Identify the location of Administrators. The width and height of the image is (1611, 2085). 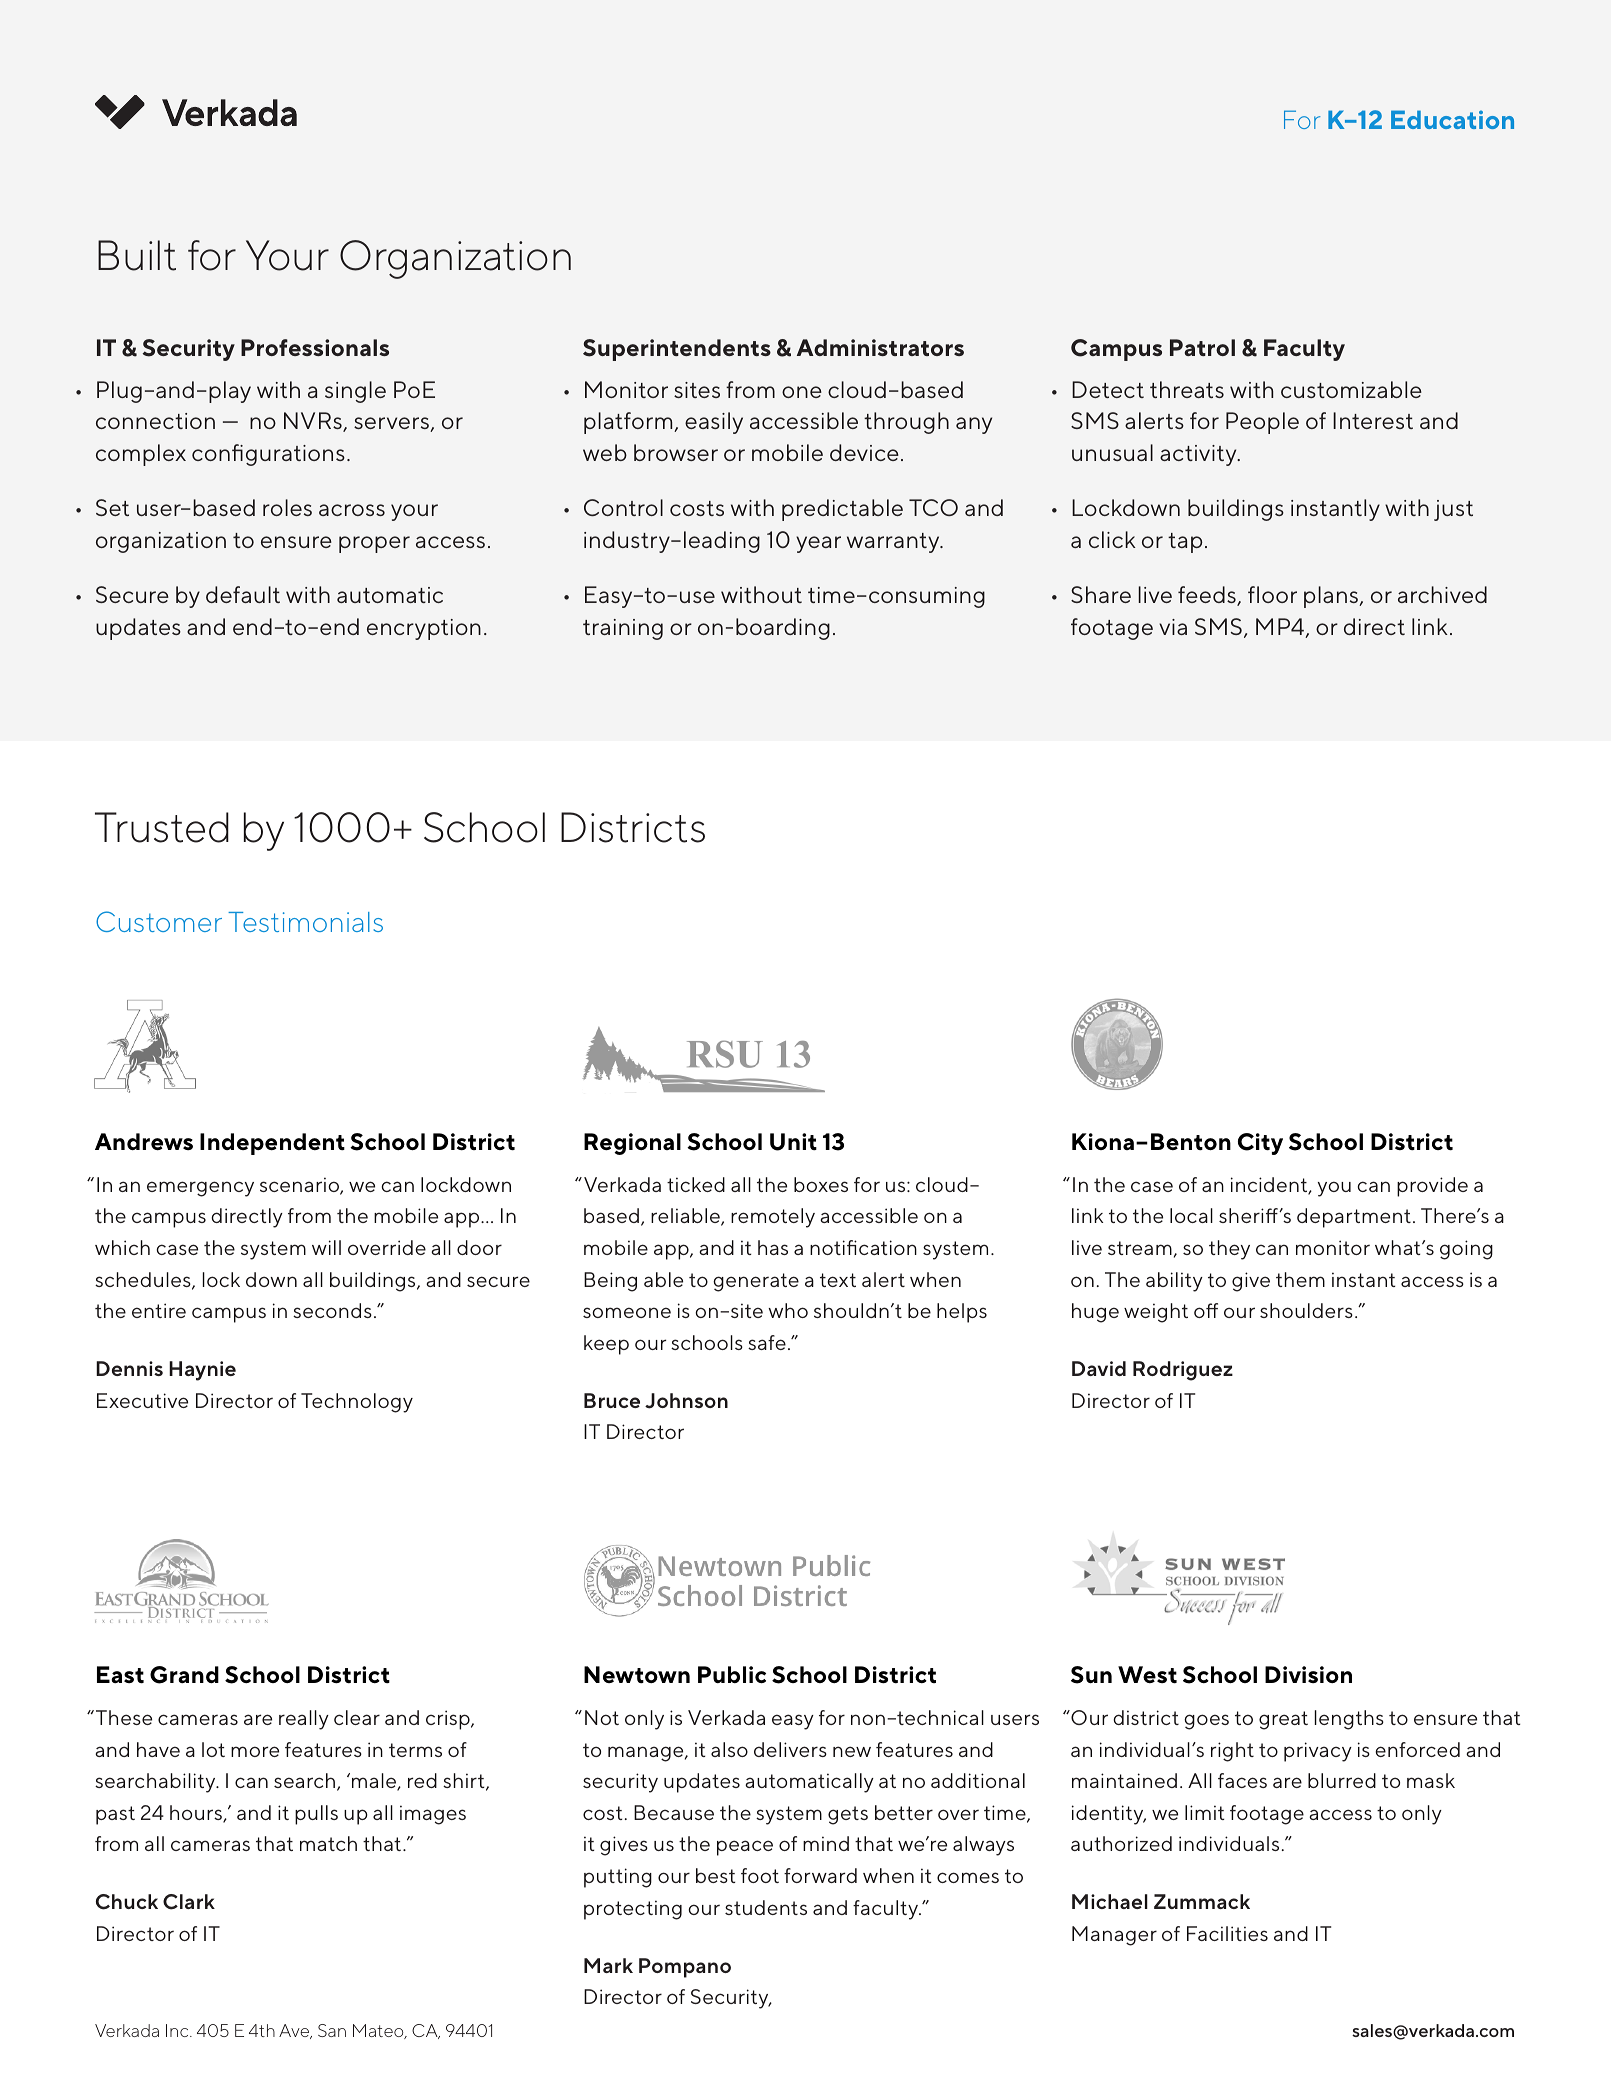
(880, 347).
